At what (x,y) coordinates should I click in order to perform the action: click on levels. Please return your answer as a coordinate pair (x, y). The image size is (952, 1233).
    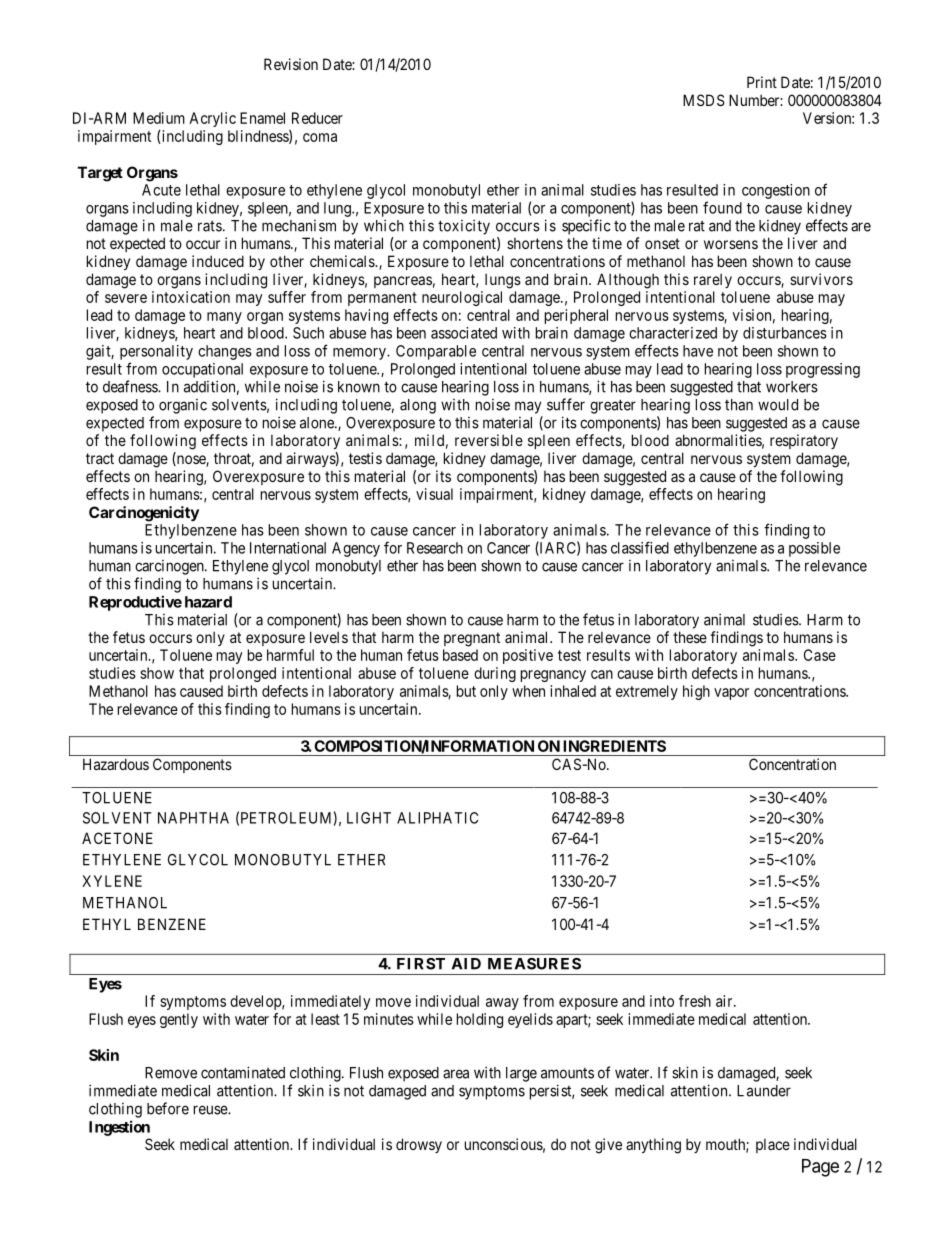
    Looking at the image, I should click on (329, 637).
